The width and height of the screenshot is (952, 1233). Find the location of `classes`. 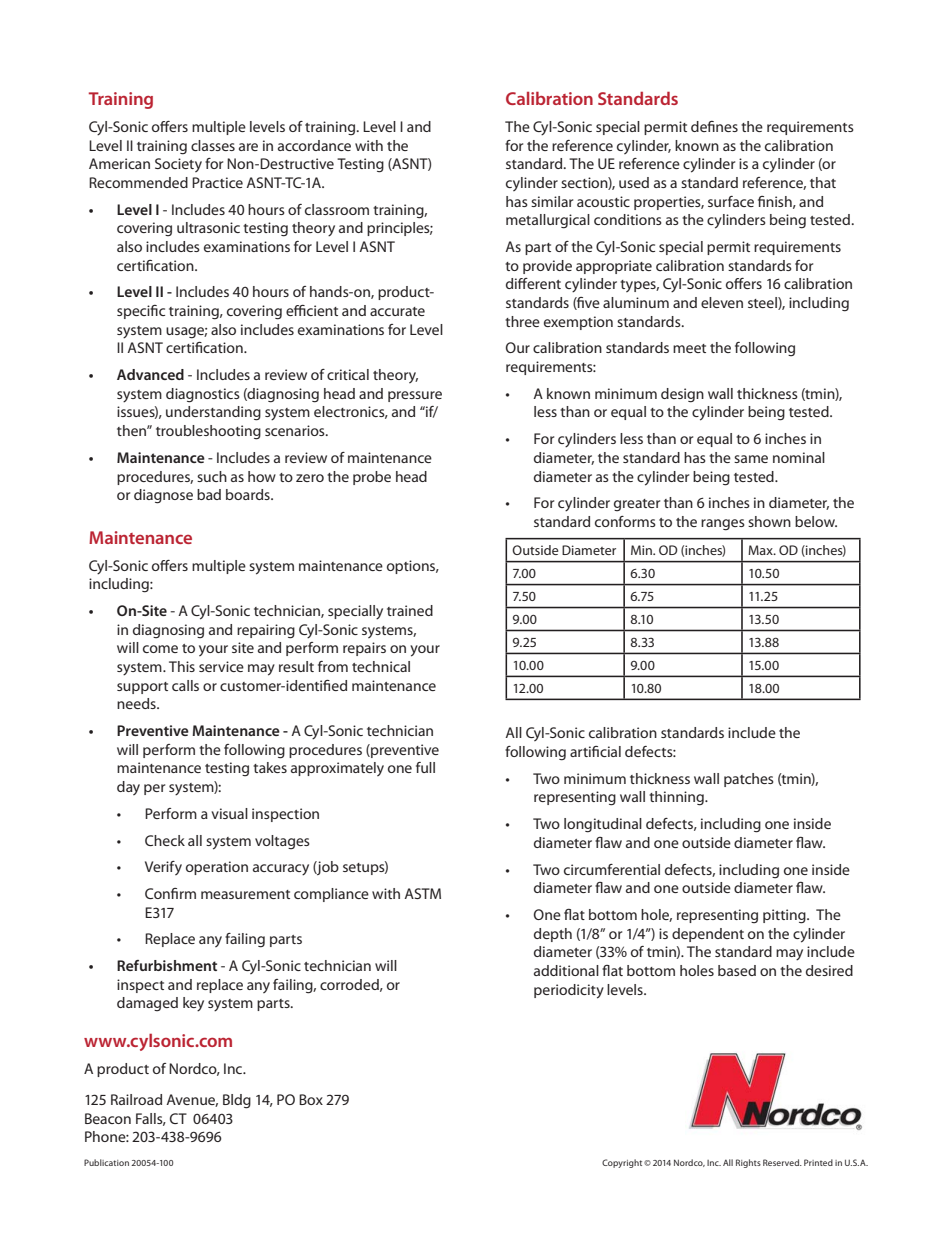

classes is located at coordinates (213, 145).
